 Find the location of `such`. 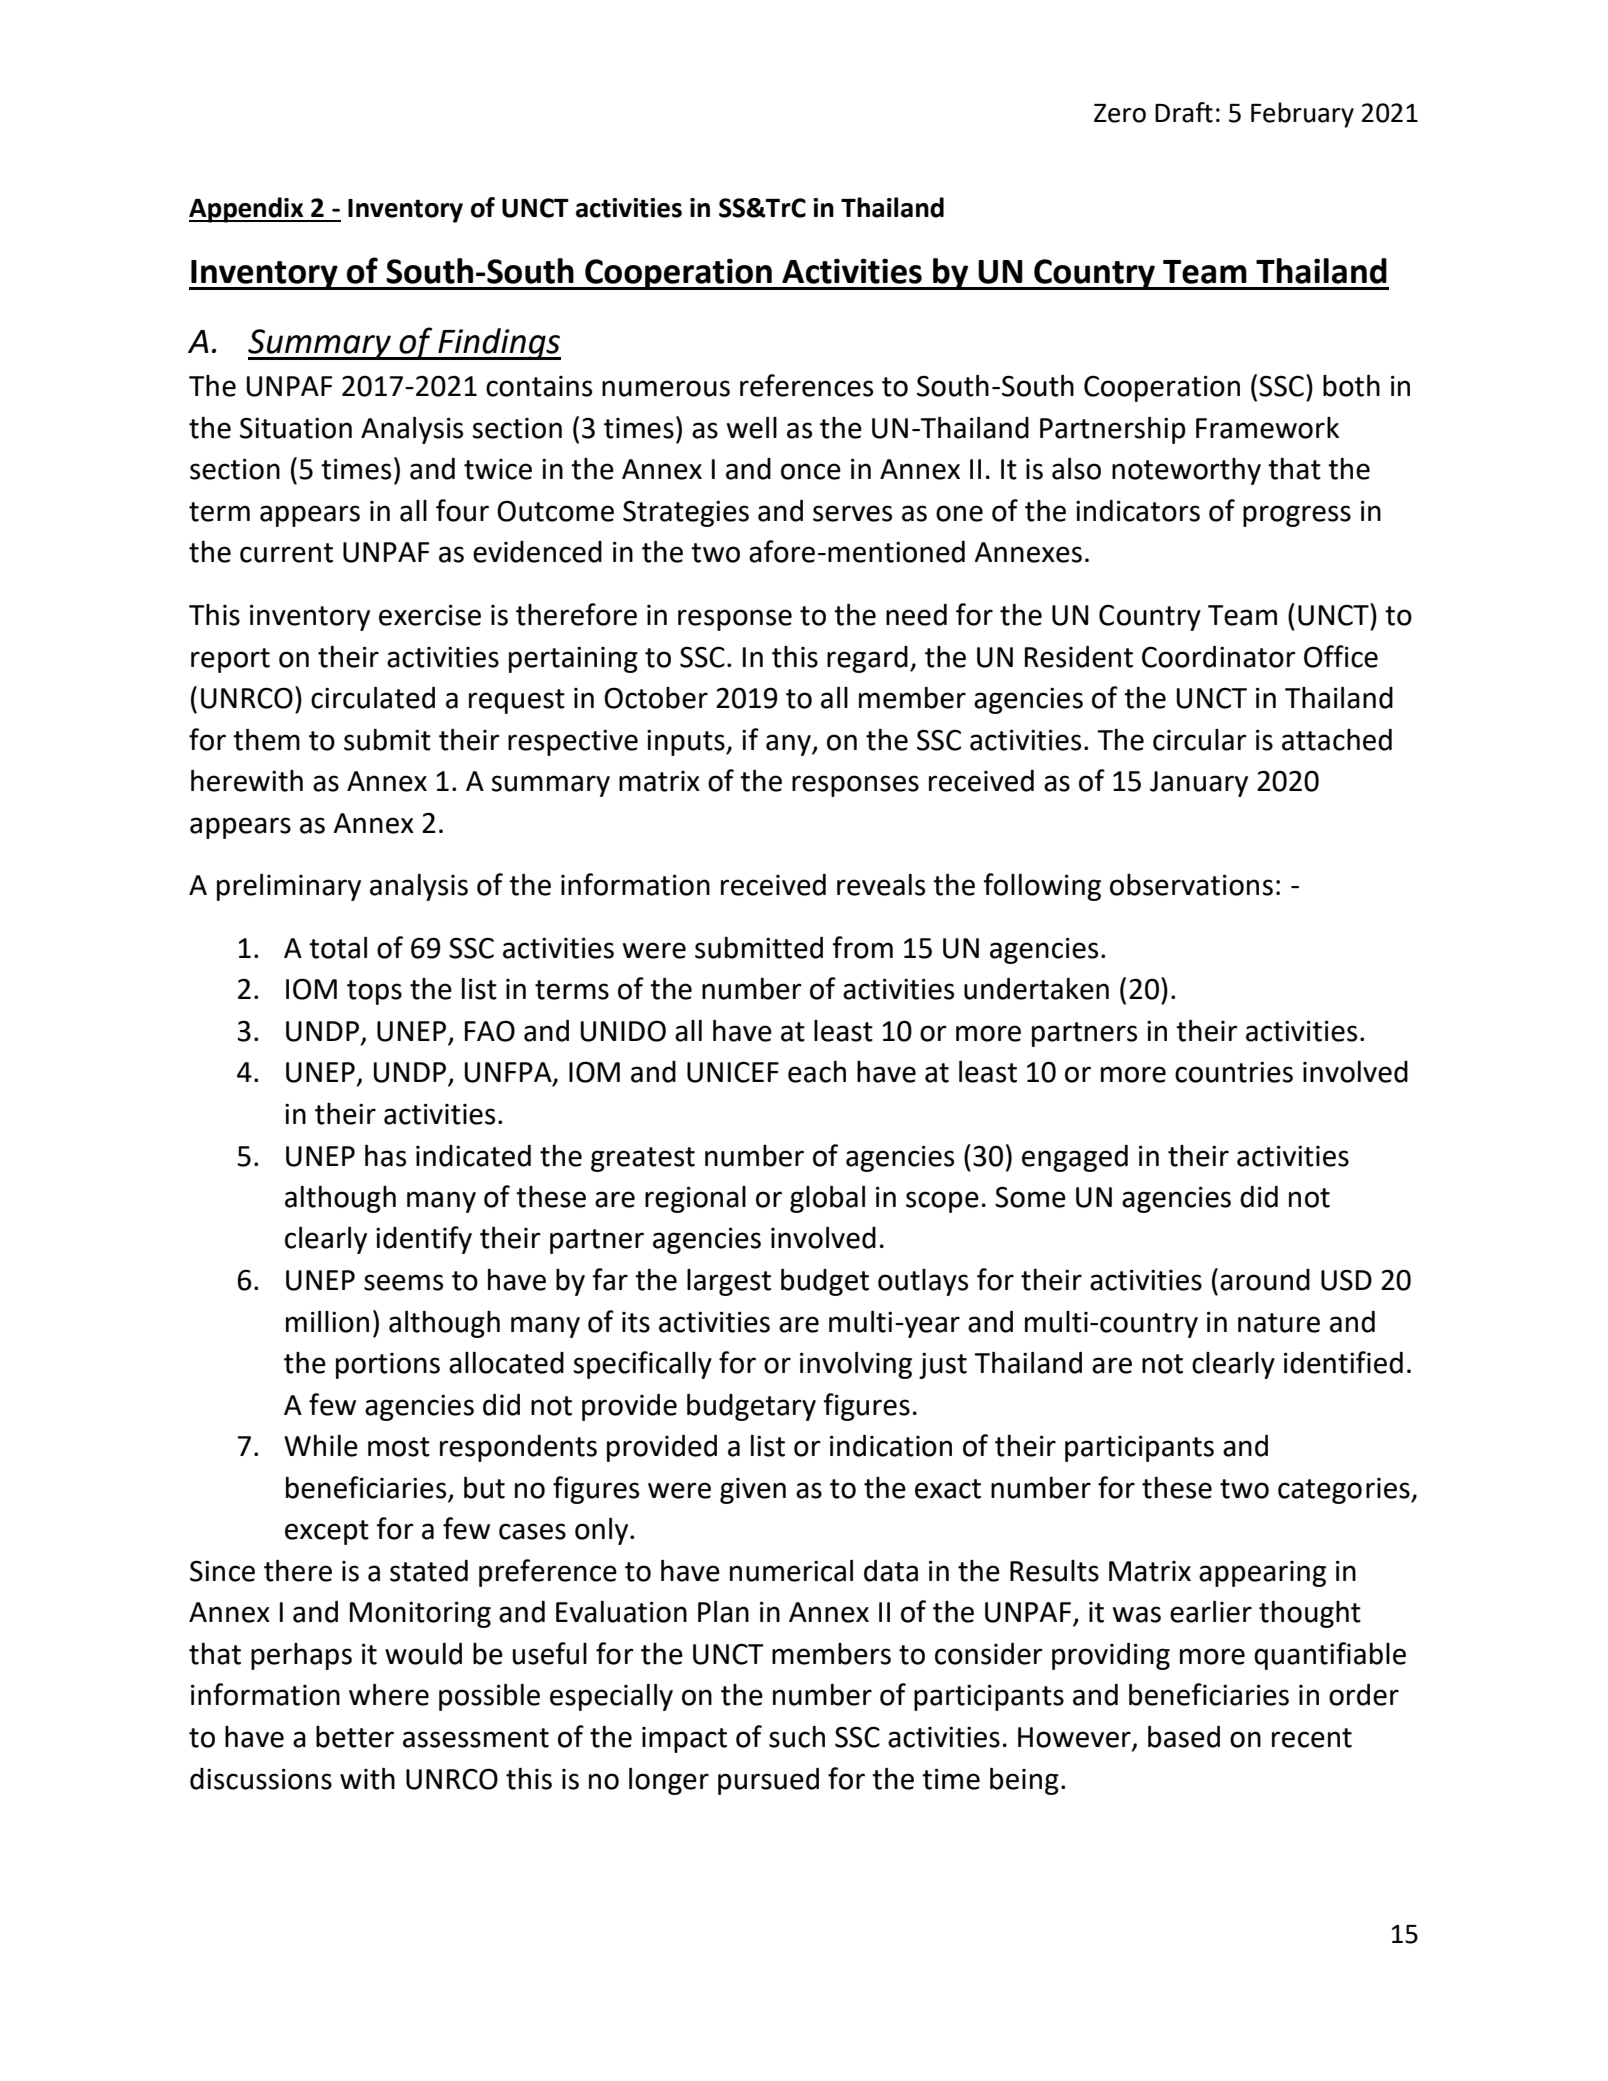

such is located at coordinates (797, 1737).
